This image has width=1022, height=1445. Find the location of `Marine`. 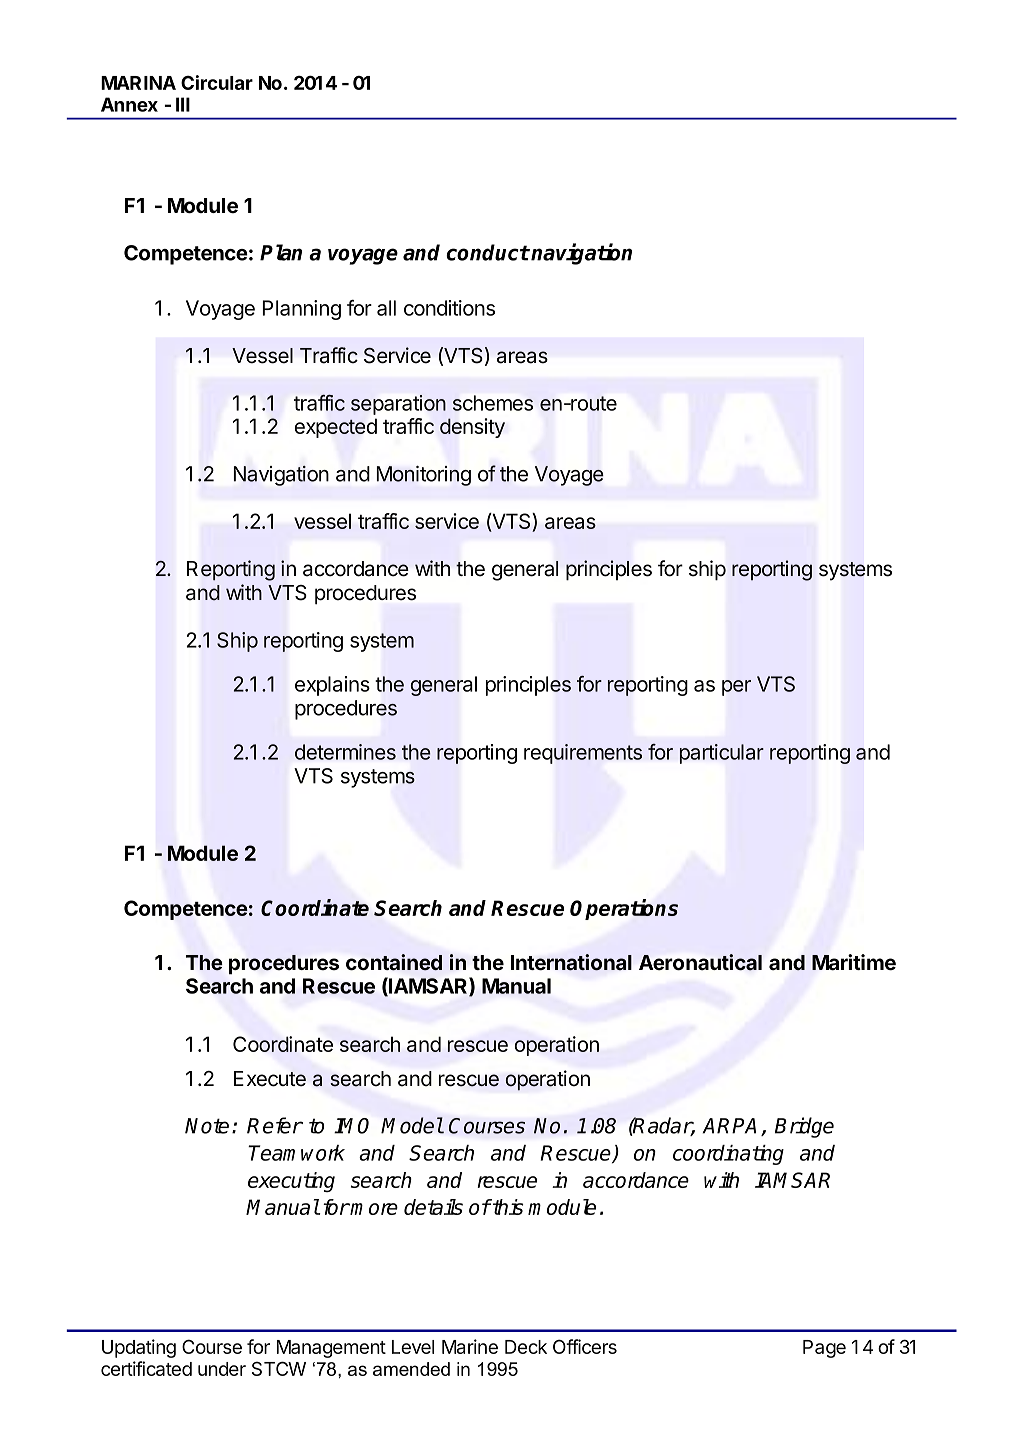

Marine is located at coordinates (470, 1346).
